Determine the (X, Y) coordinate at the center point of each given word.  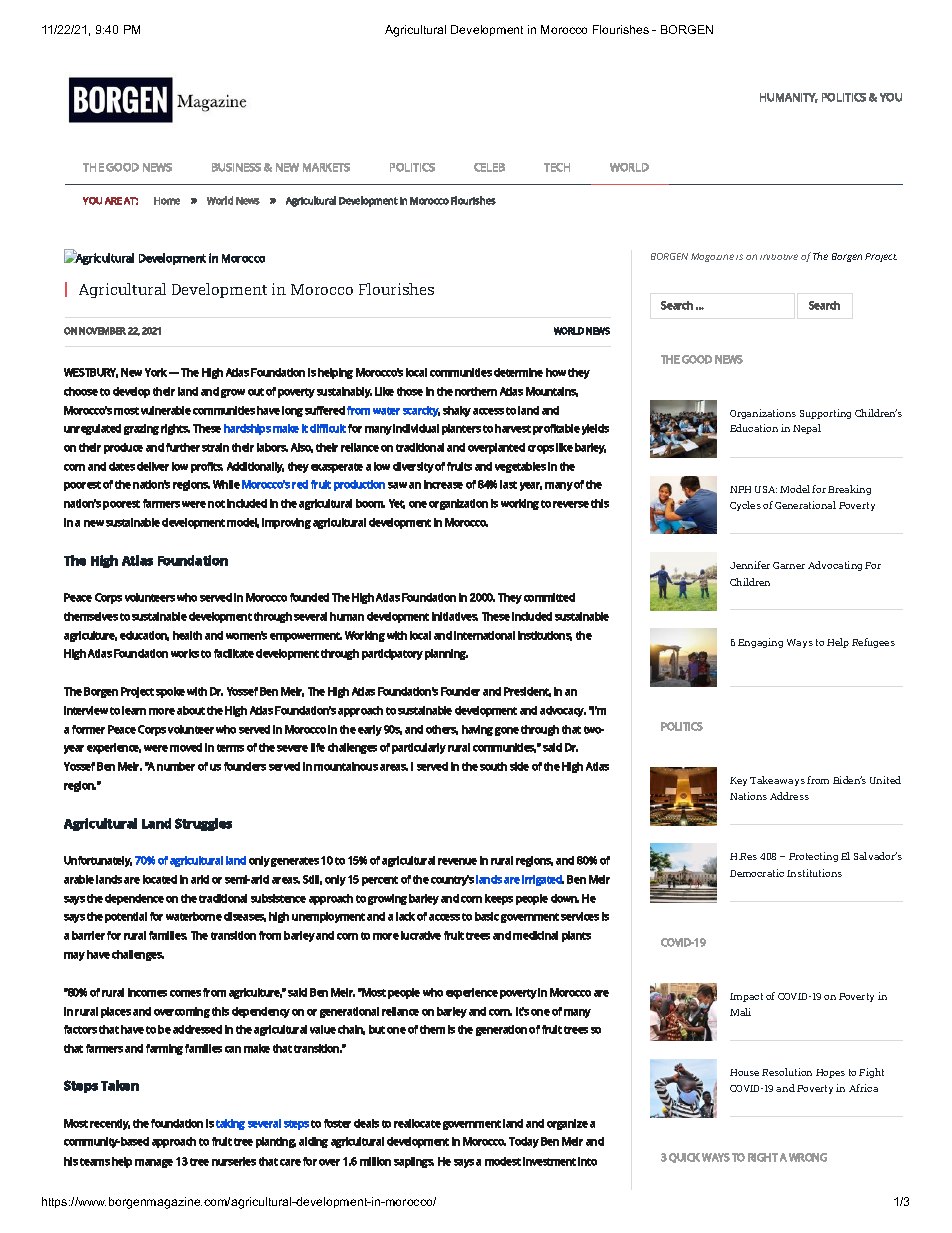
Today (524, 1142)
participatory (392, 654)
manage (154, 1163)
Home (167, 201)
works (185, 653)
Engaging (760, 643)
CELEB (489, 167)
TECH (557, 167)
